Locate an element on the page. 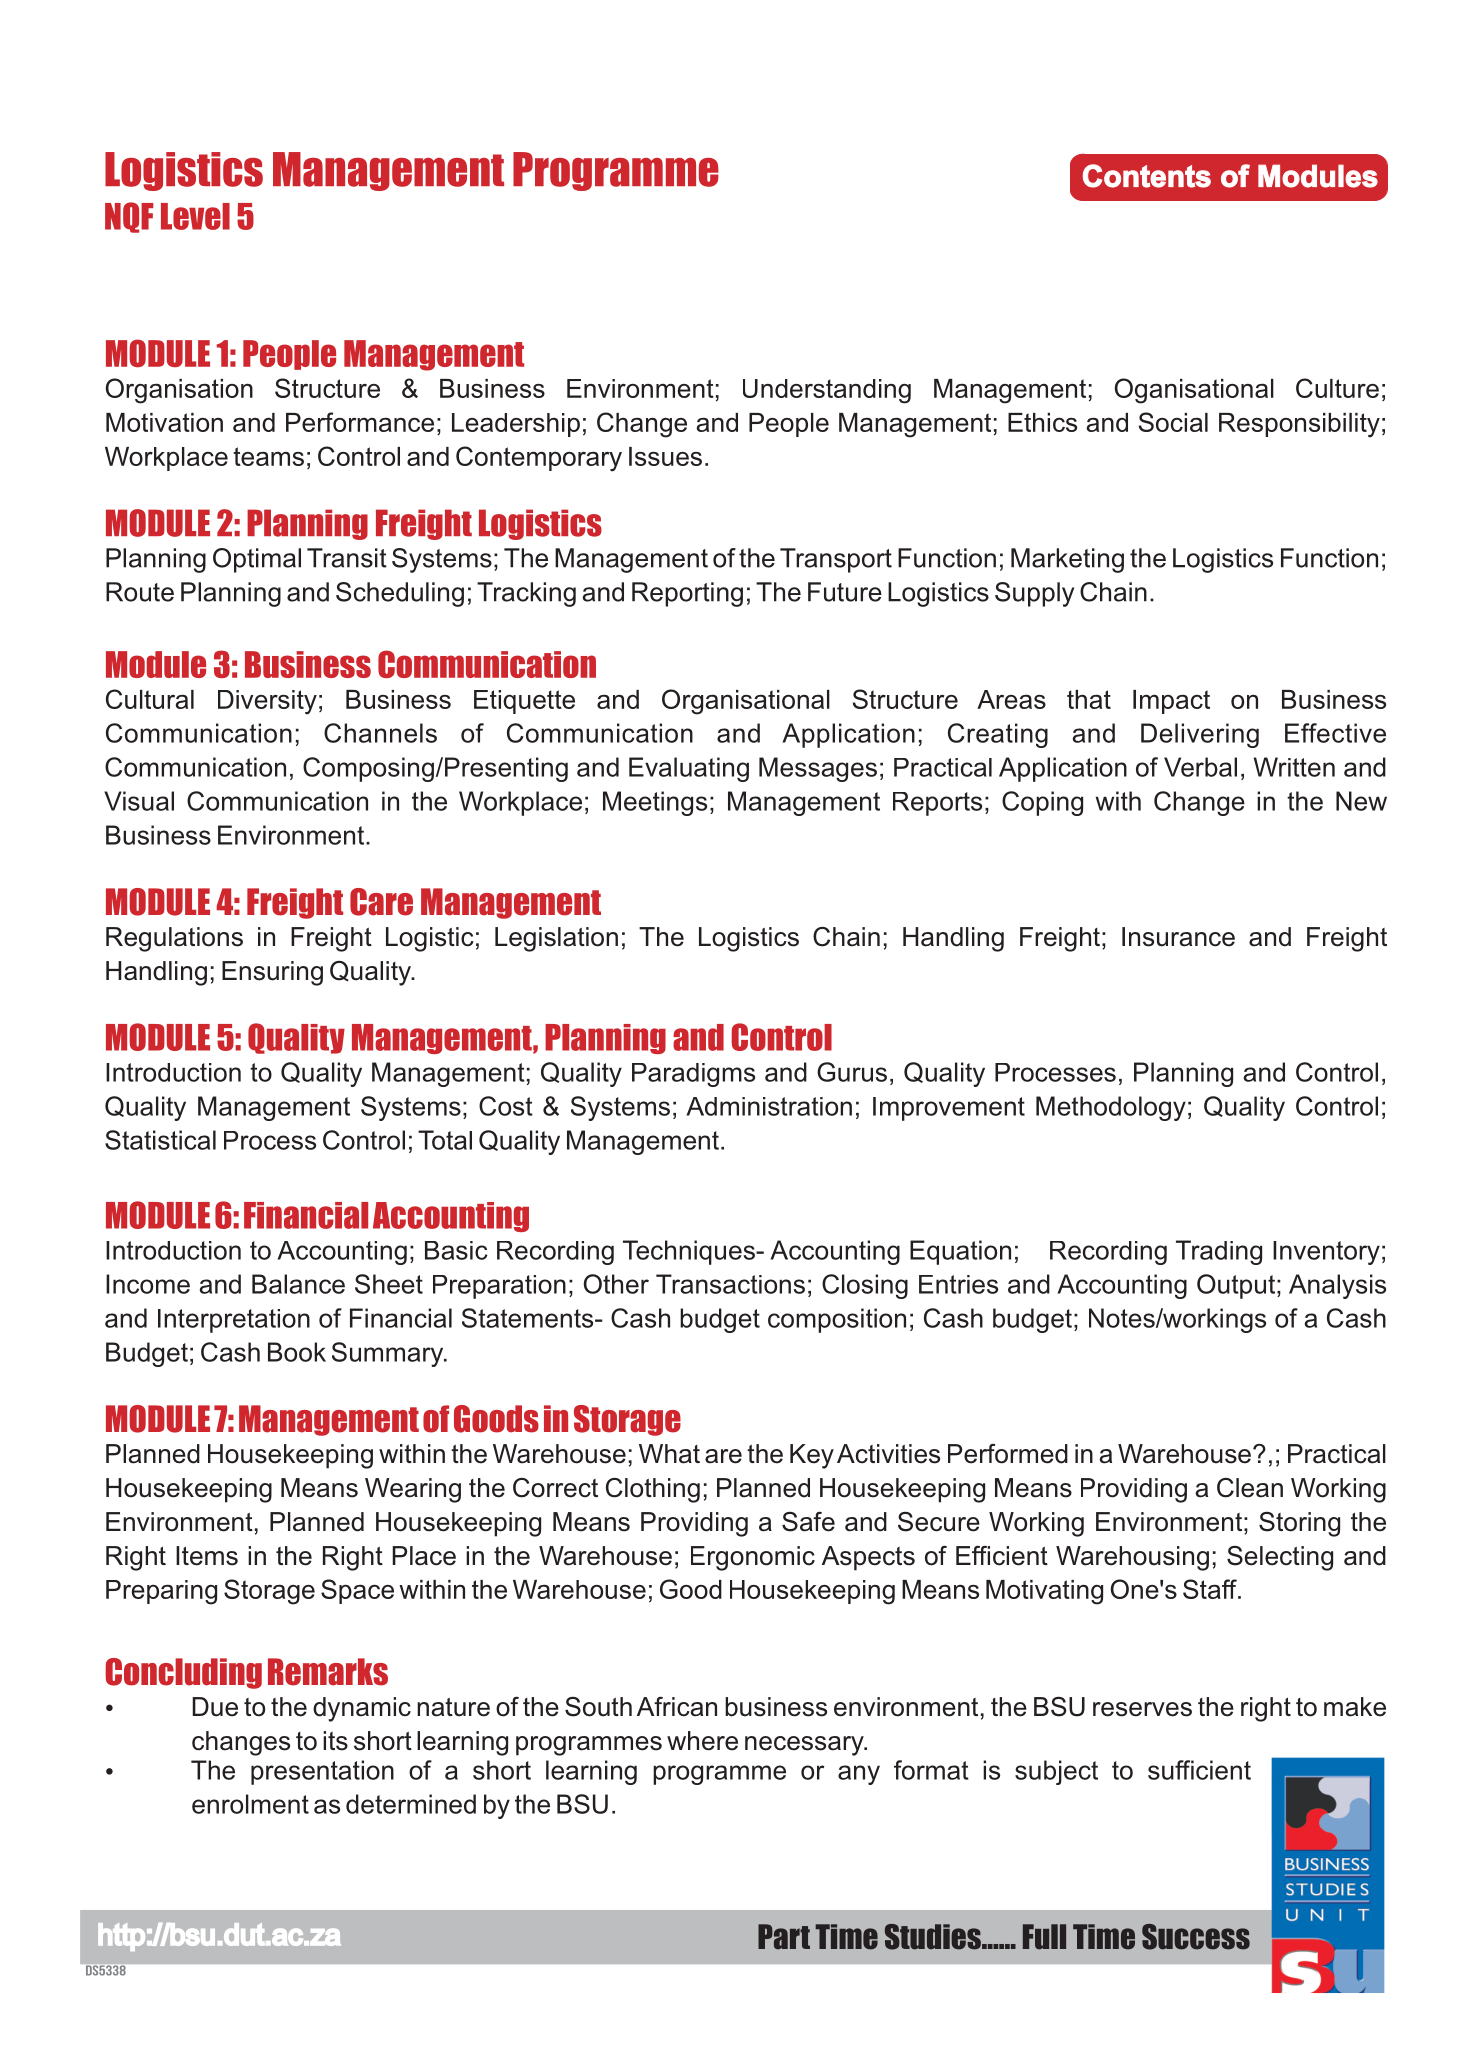 The height and width of the image is (2066, 1473). Trading is located at coordinates (1219, 1252).
